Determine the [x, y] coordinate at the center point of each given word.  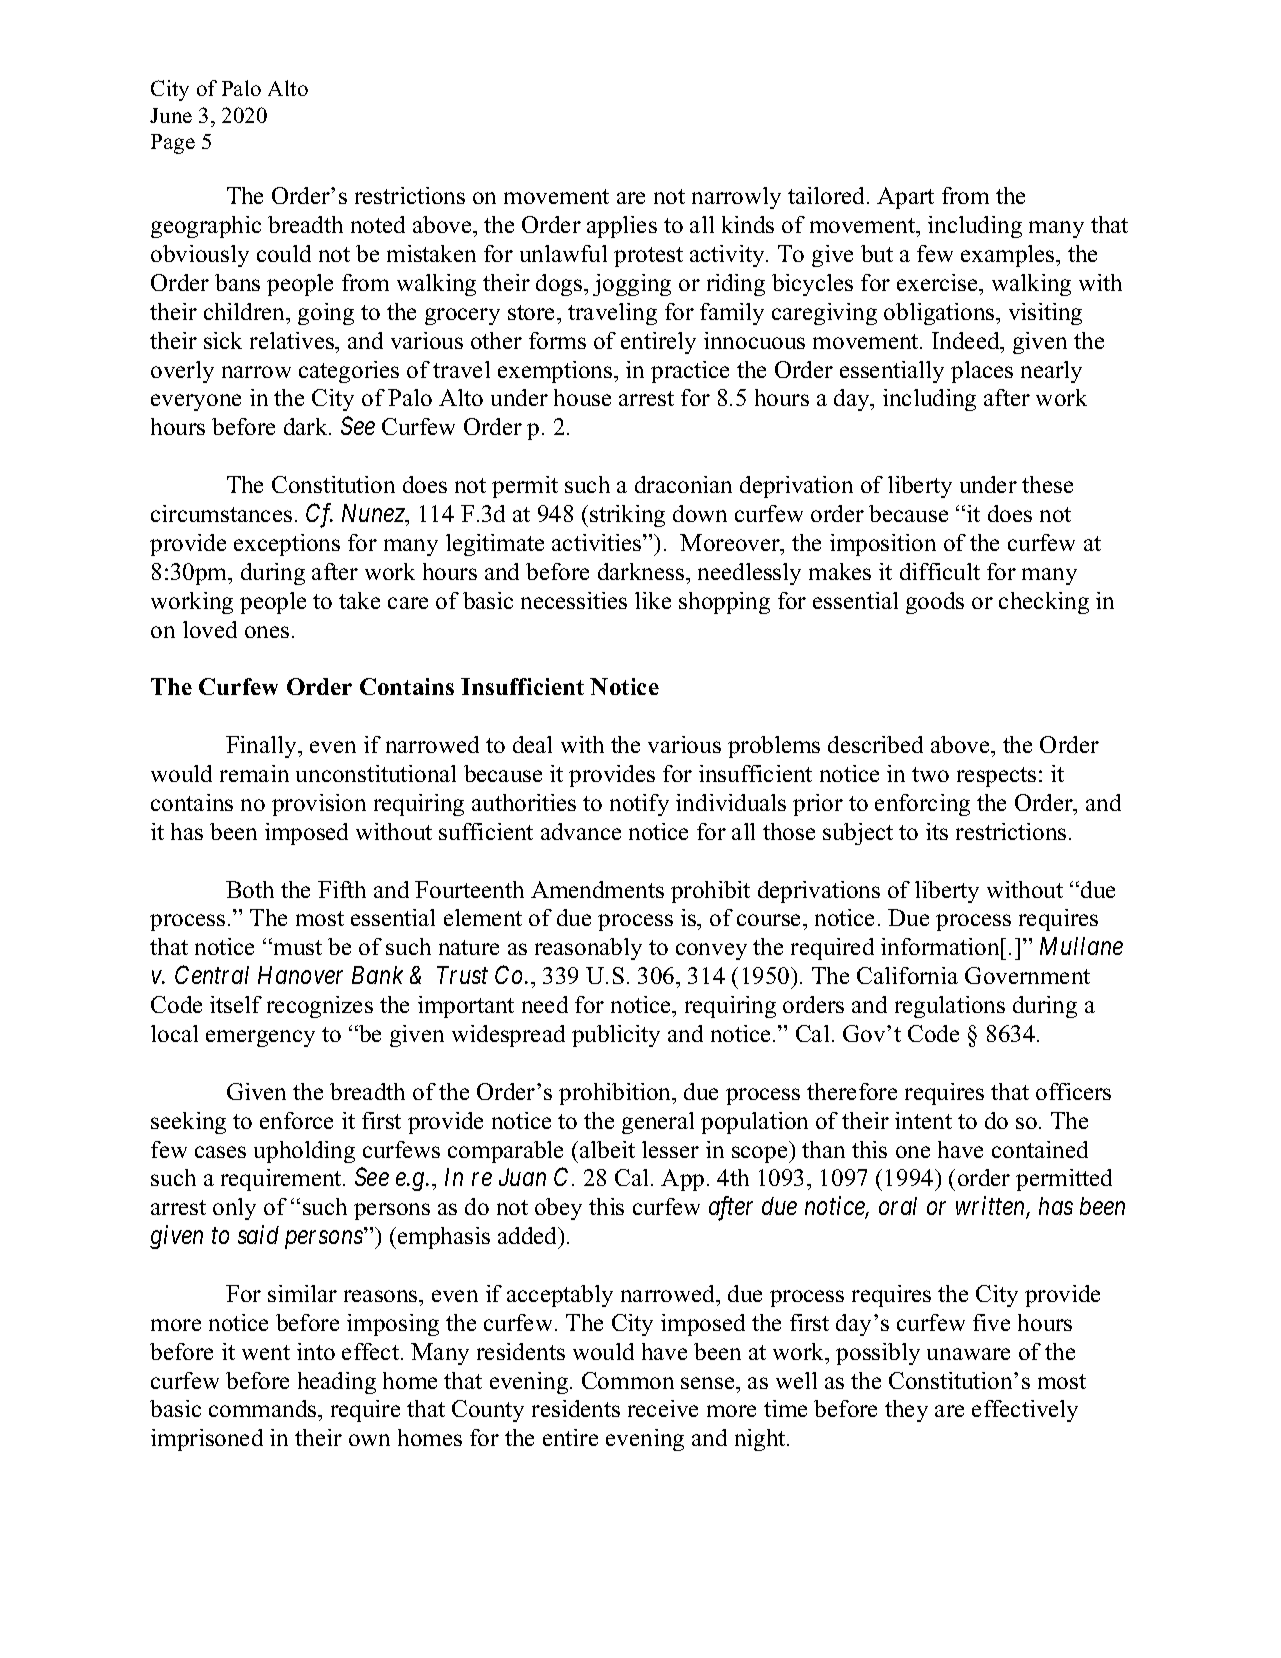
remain [254, 773]
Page [173, 144]
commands [264, 1408]
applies [622, 227]
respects [996, 777]
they [906, 1411]
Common [628, 1380]
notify [639, 805]
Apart [905, 198]
